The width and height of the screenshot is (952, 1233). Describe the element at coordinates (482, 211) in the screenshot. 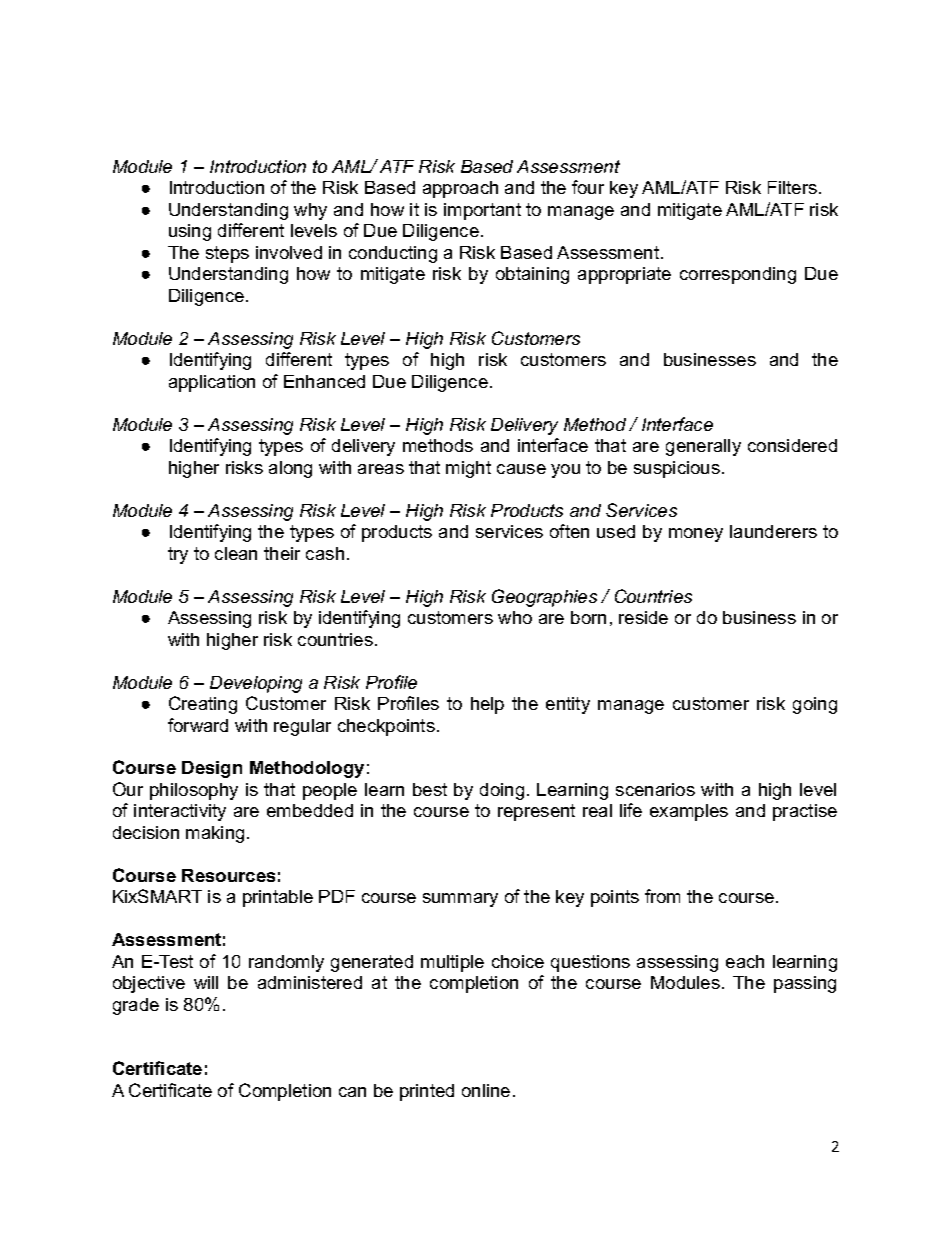

I see `important` at that location.
